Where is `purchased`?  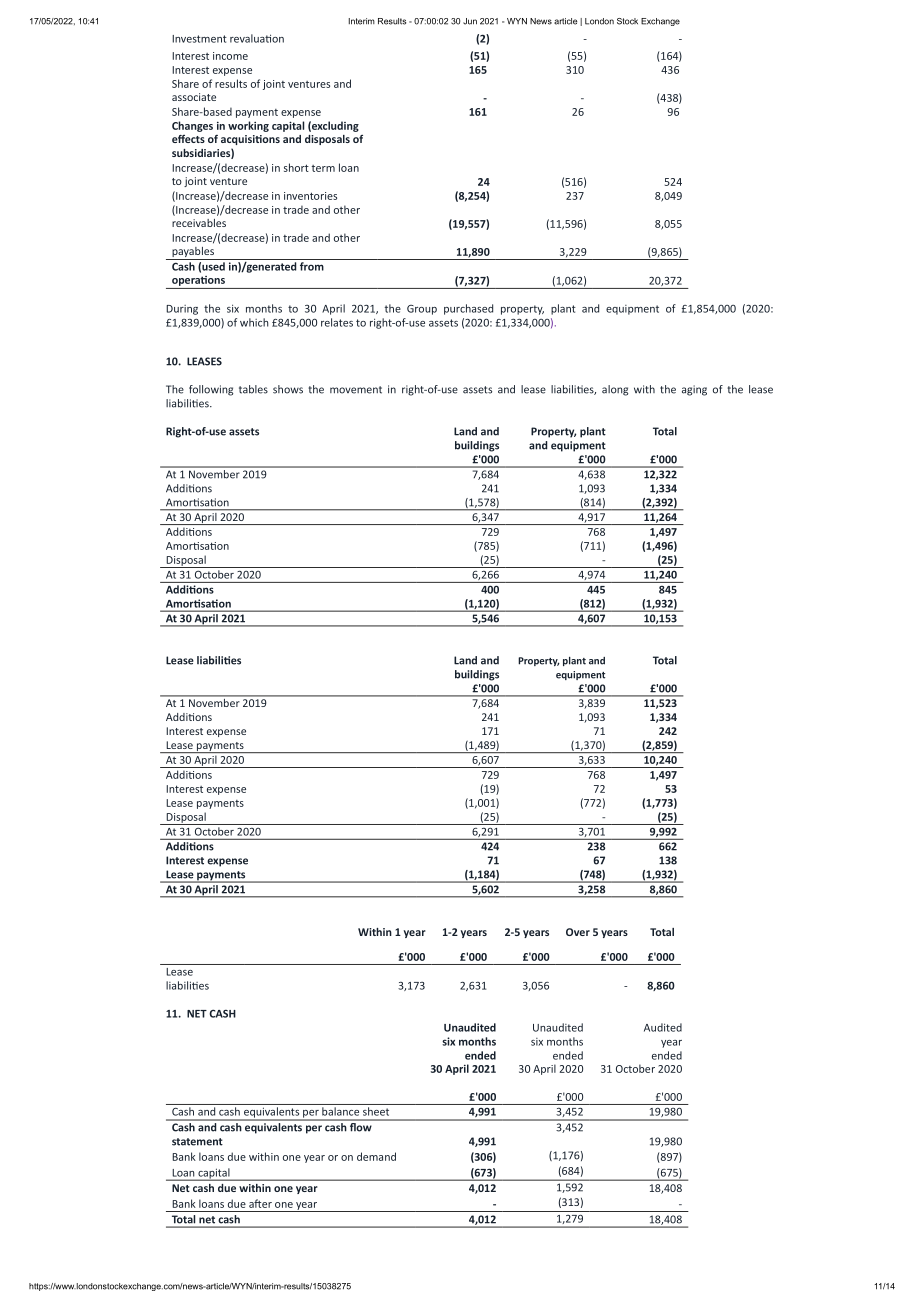 purchased is located at coordinates (468, 309).
